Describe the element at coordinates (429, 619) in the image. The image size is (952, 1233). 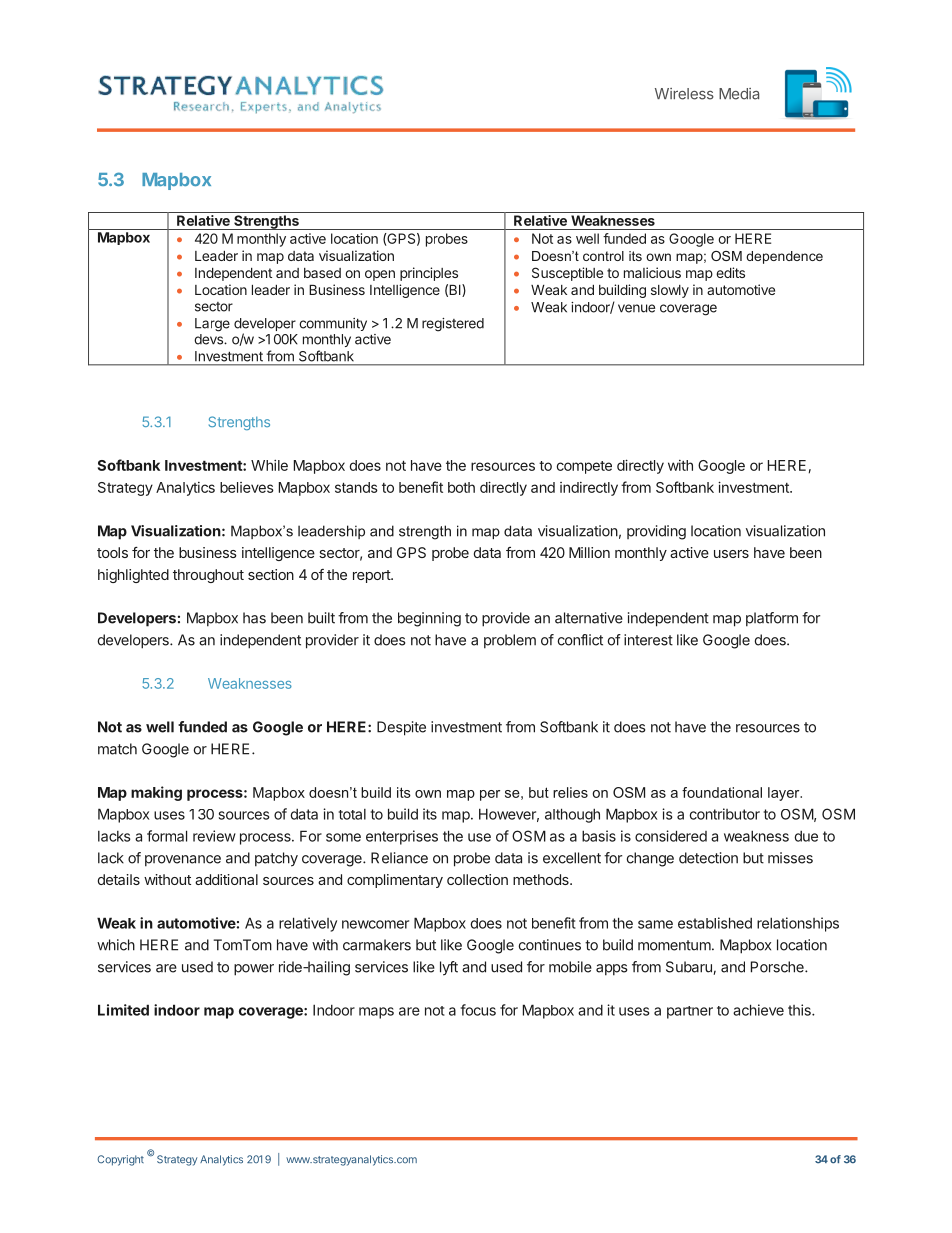
I see `beginning` at that location.
